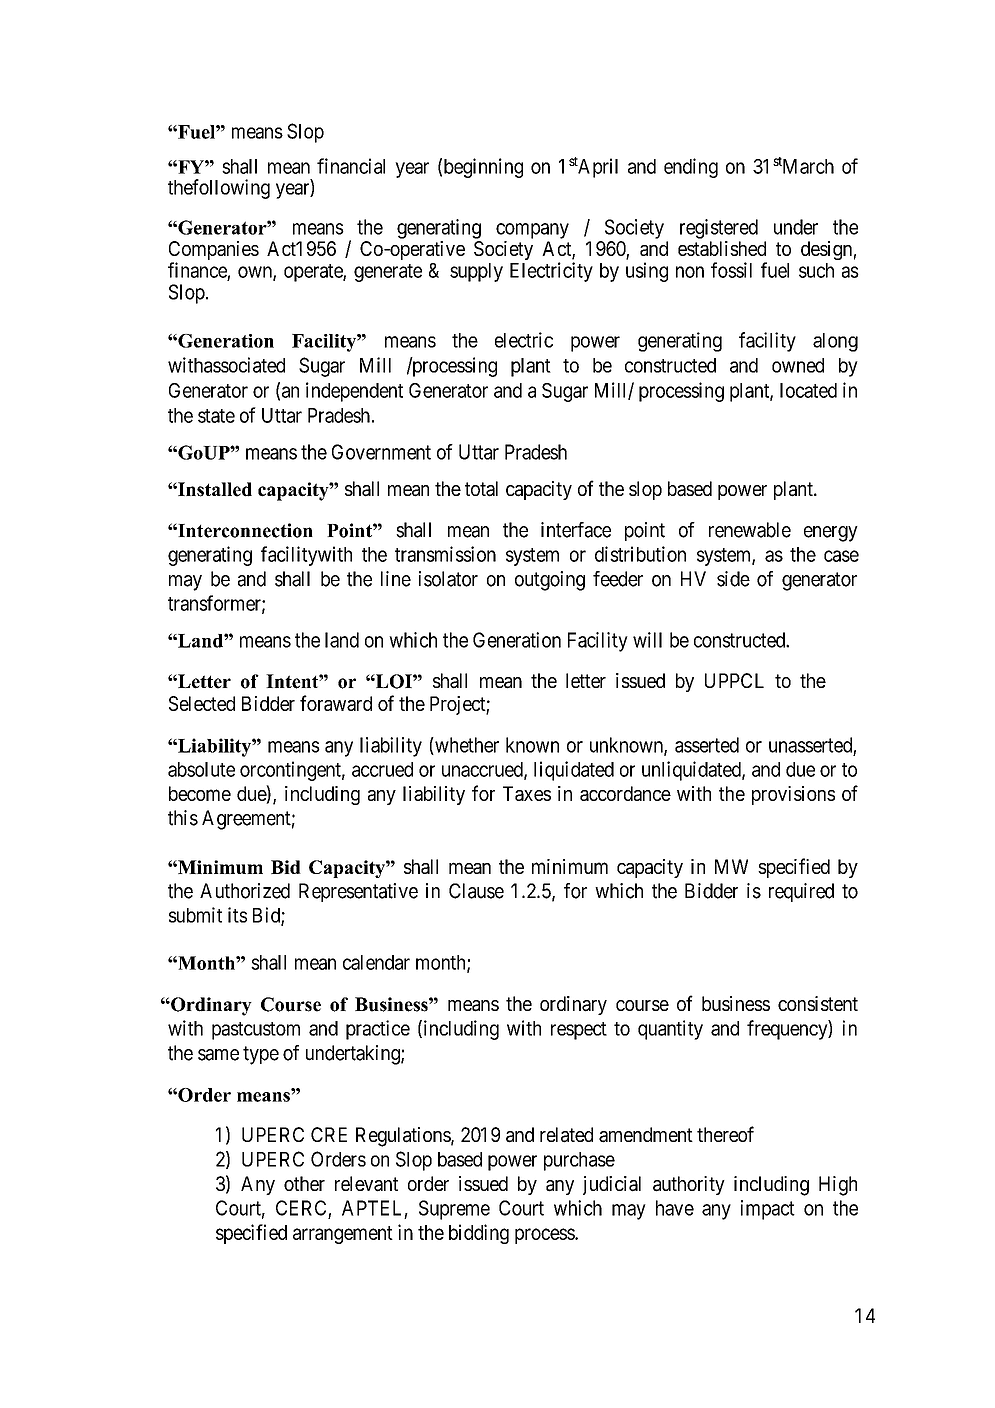  What do you see at coordinates (532, 231) in the screenshot?
I see `company` at bounding box center [532, 231].
